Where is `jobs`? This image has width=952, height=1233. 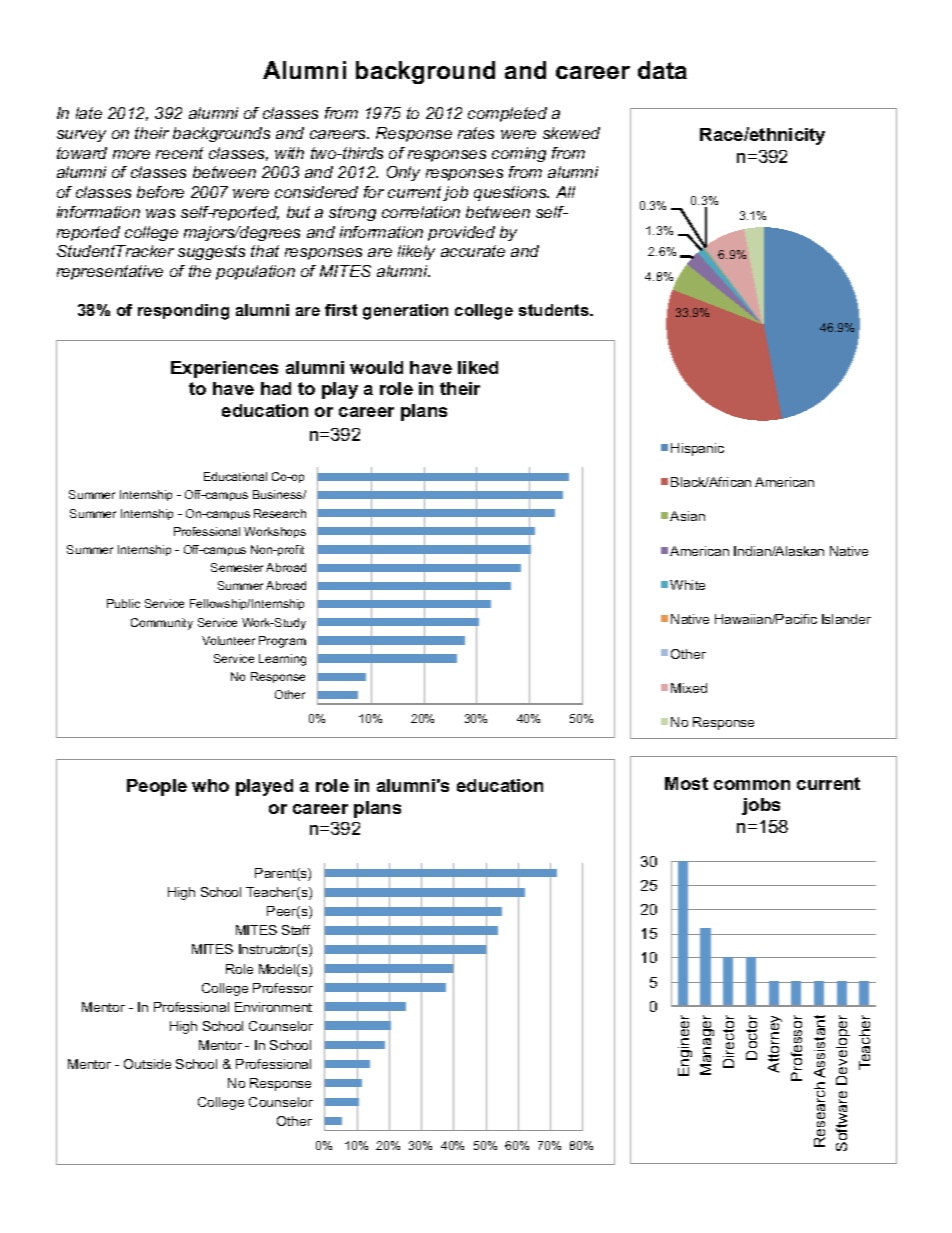 jobs is located at coordinates (761, 806).
